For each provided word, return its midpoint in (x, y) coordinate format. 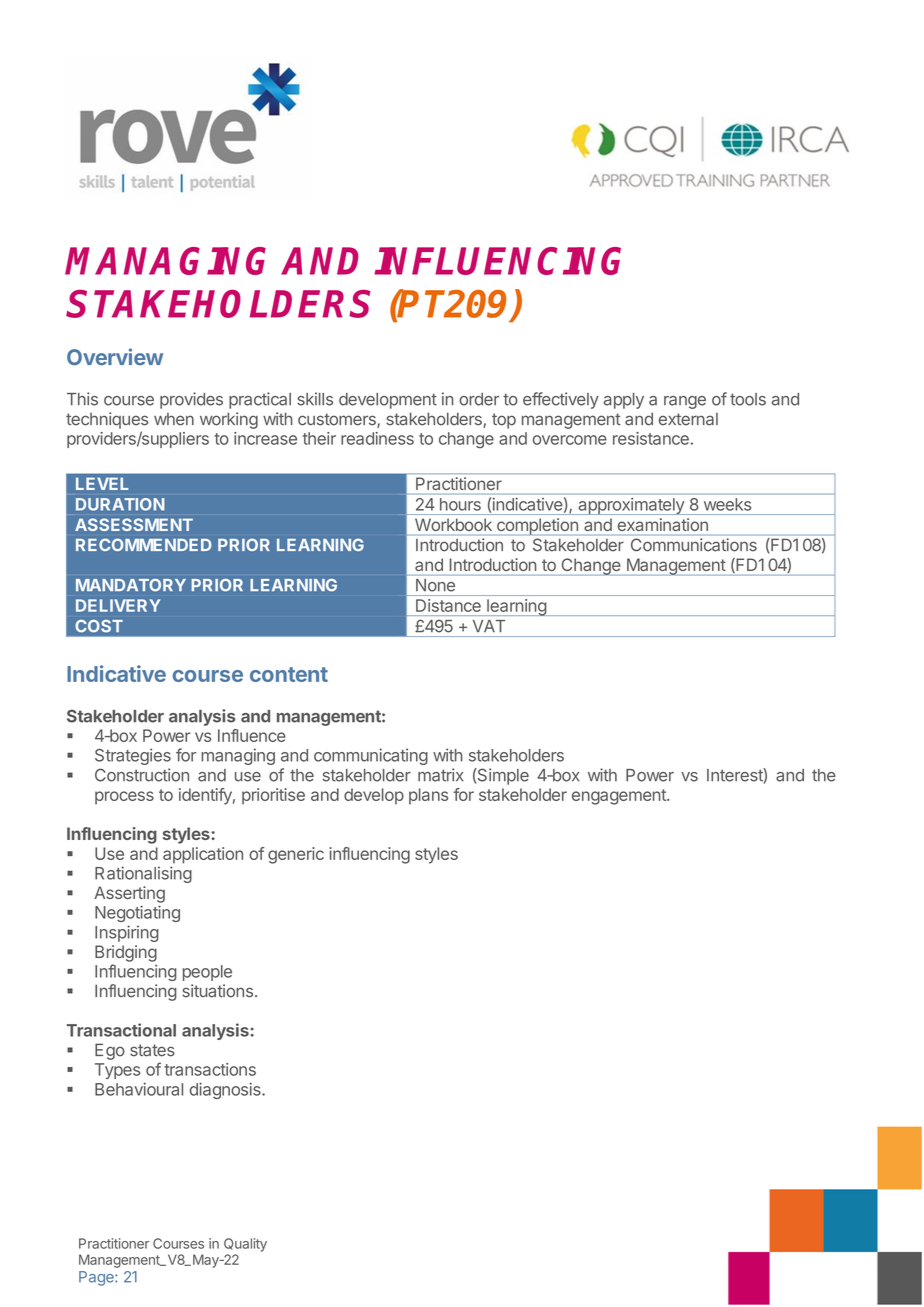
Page (97, 1278)
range (685, 402)
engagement (620, 797)
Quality (245, 1245)
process (124, 798)
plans (428, 796)
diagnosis (226, 1091)
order (479, 399)
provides (191, 400)
